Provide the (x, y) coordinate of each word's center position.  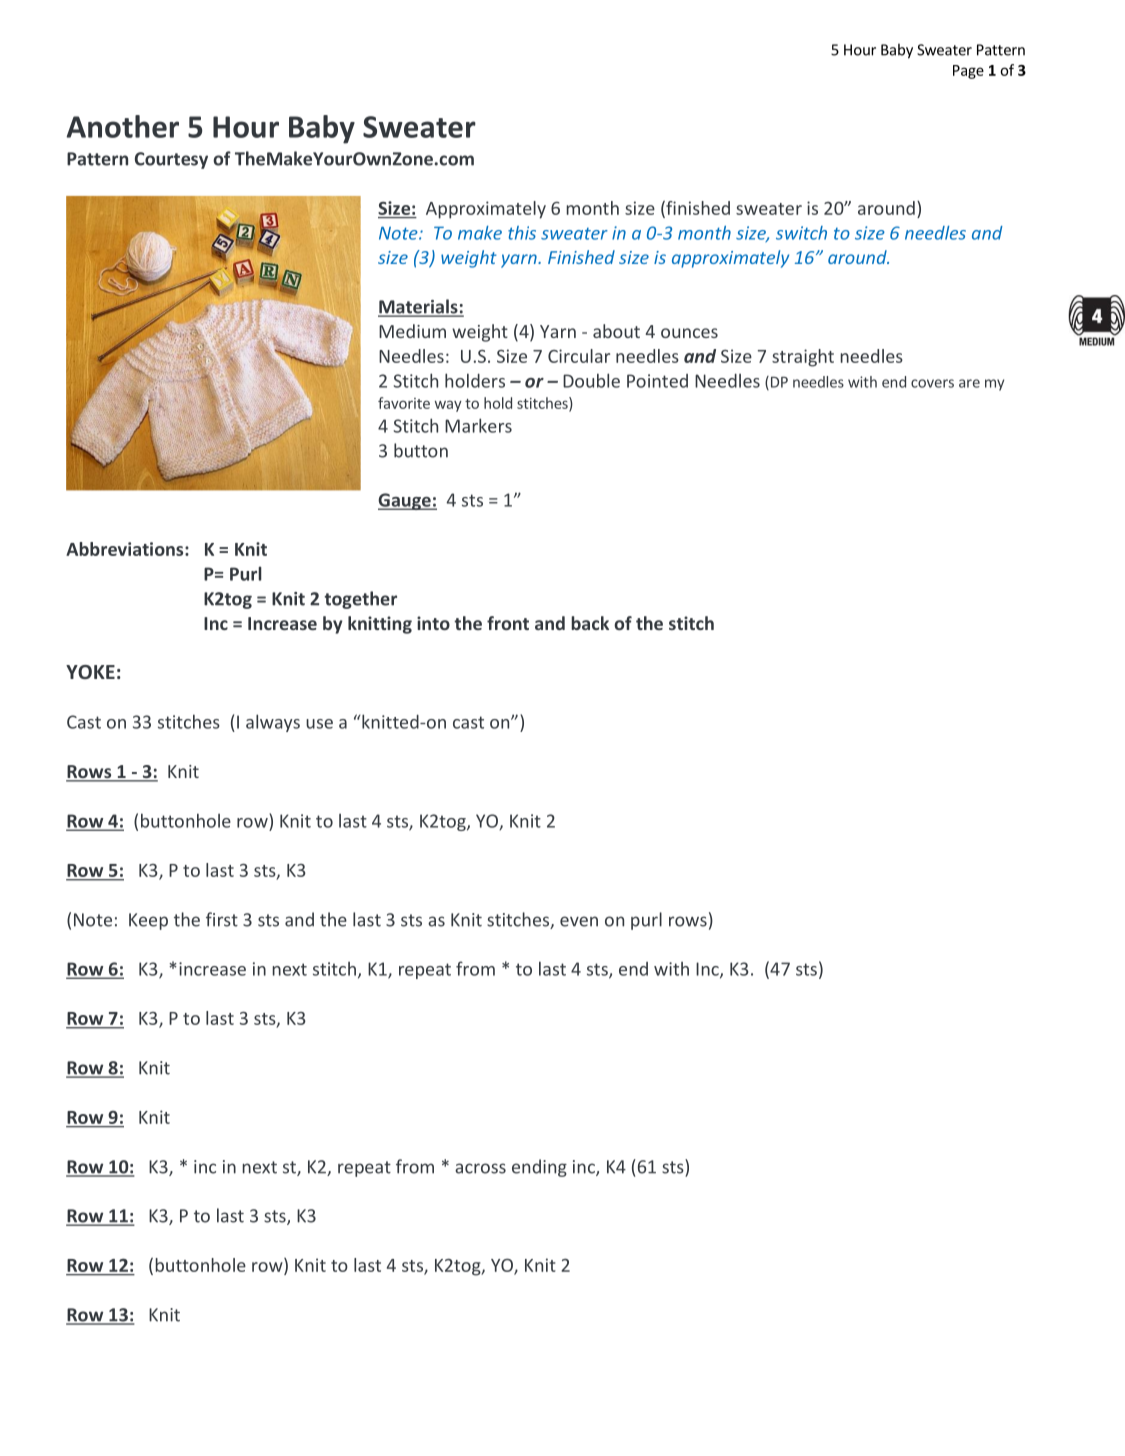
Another (122, 126)
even (579, 921)
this (522, 233)
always (273, 723)
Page (968, 72)
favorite (404, 403)
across (480, 1168)
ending (539, 1168)
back (590, 623)
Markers (478, 425)
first (222, 919)
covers (932, 383)
